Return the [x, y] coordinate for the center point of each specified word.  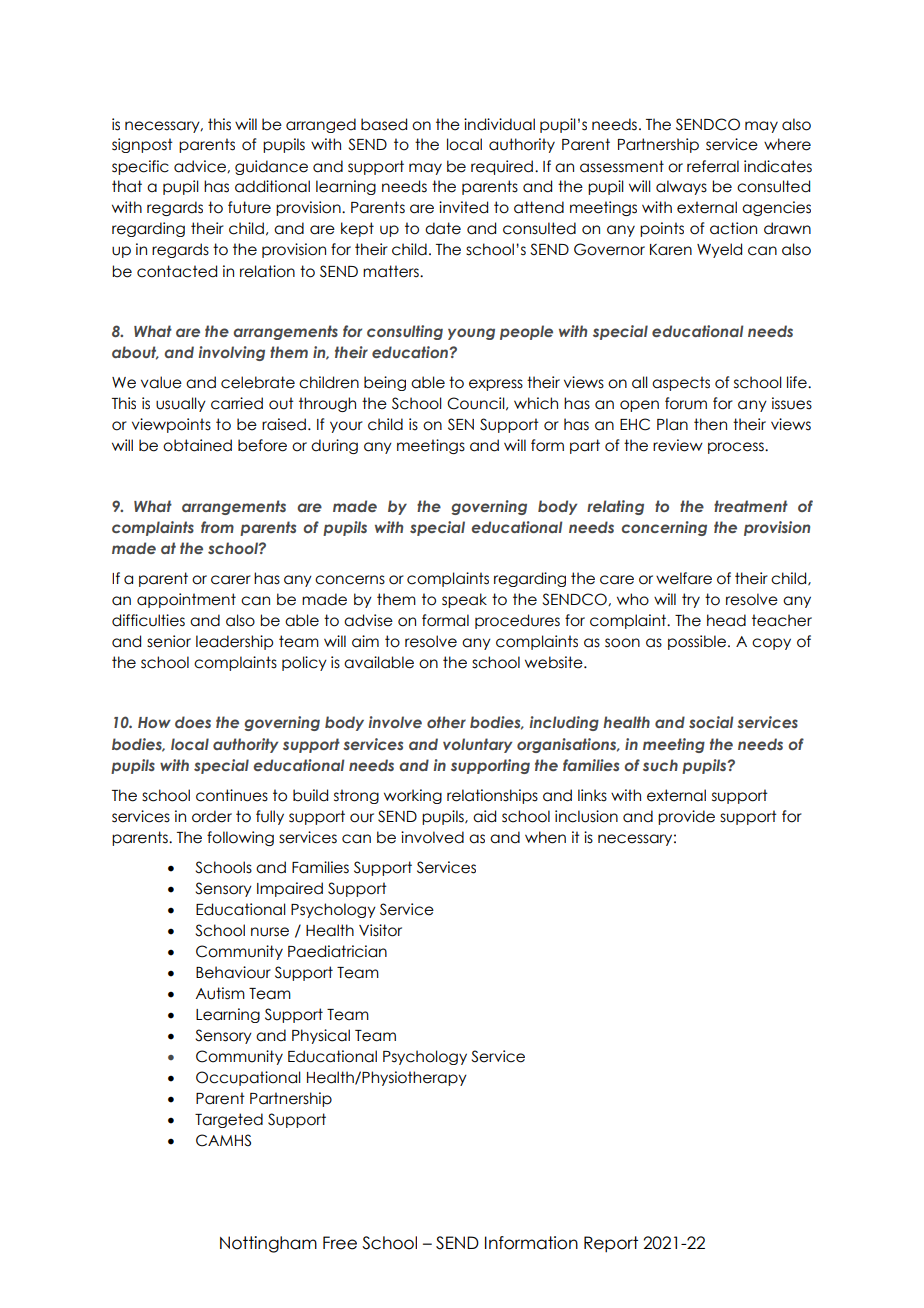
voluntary [477, 745]
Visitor [380, 930]
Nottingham [268, 1244]
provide [686, 817]
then [710, 424]
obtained [197, 445]
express [496, 385]
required [502, 167]
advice [201, 166]
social [711, 722]
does [193, 722]
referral [713, 166]
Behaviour [233, 972]
